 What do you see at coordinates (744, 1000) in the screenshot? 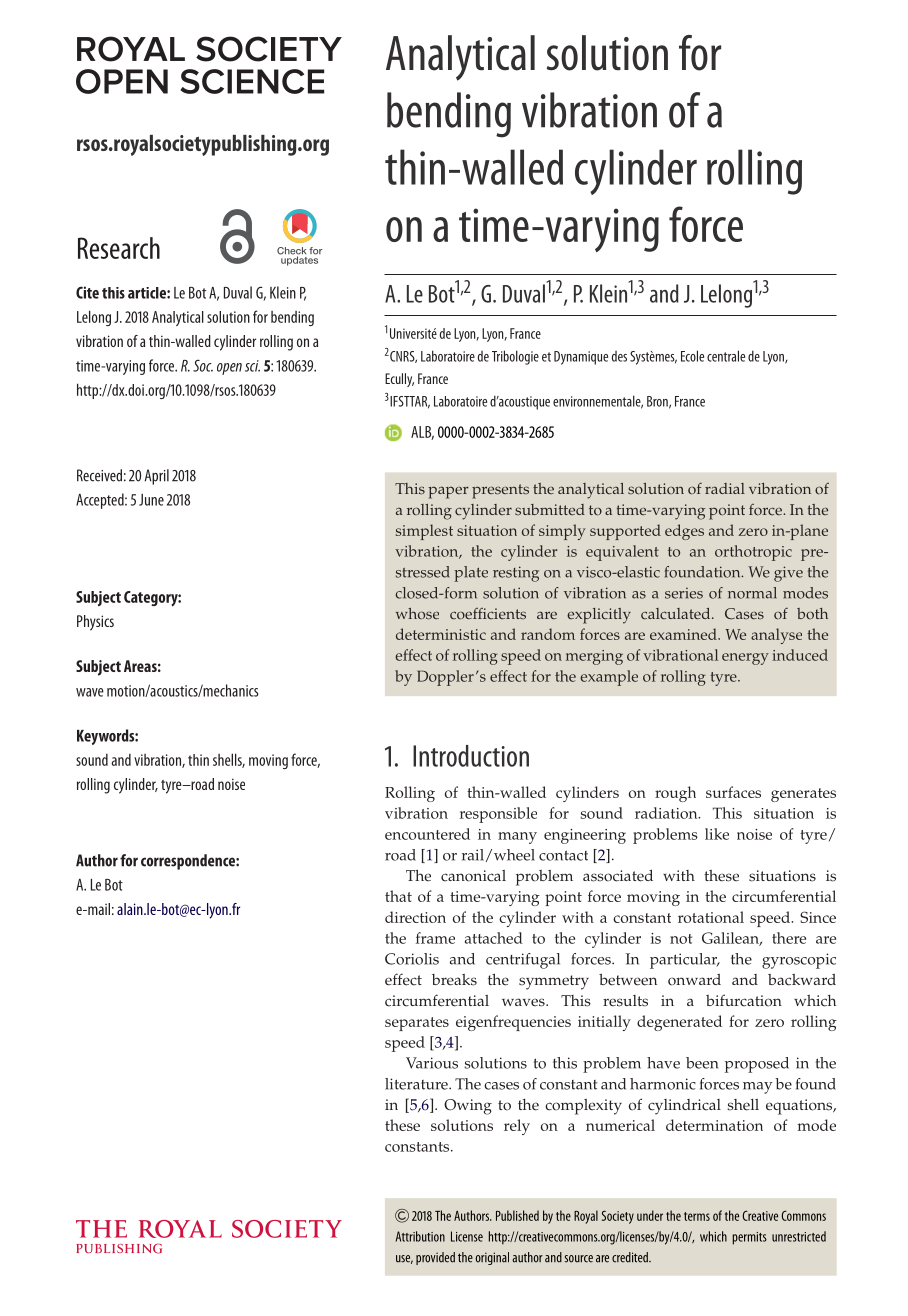
I see `bifurcation` at bounding box center [744, 1000].
